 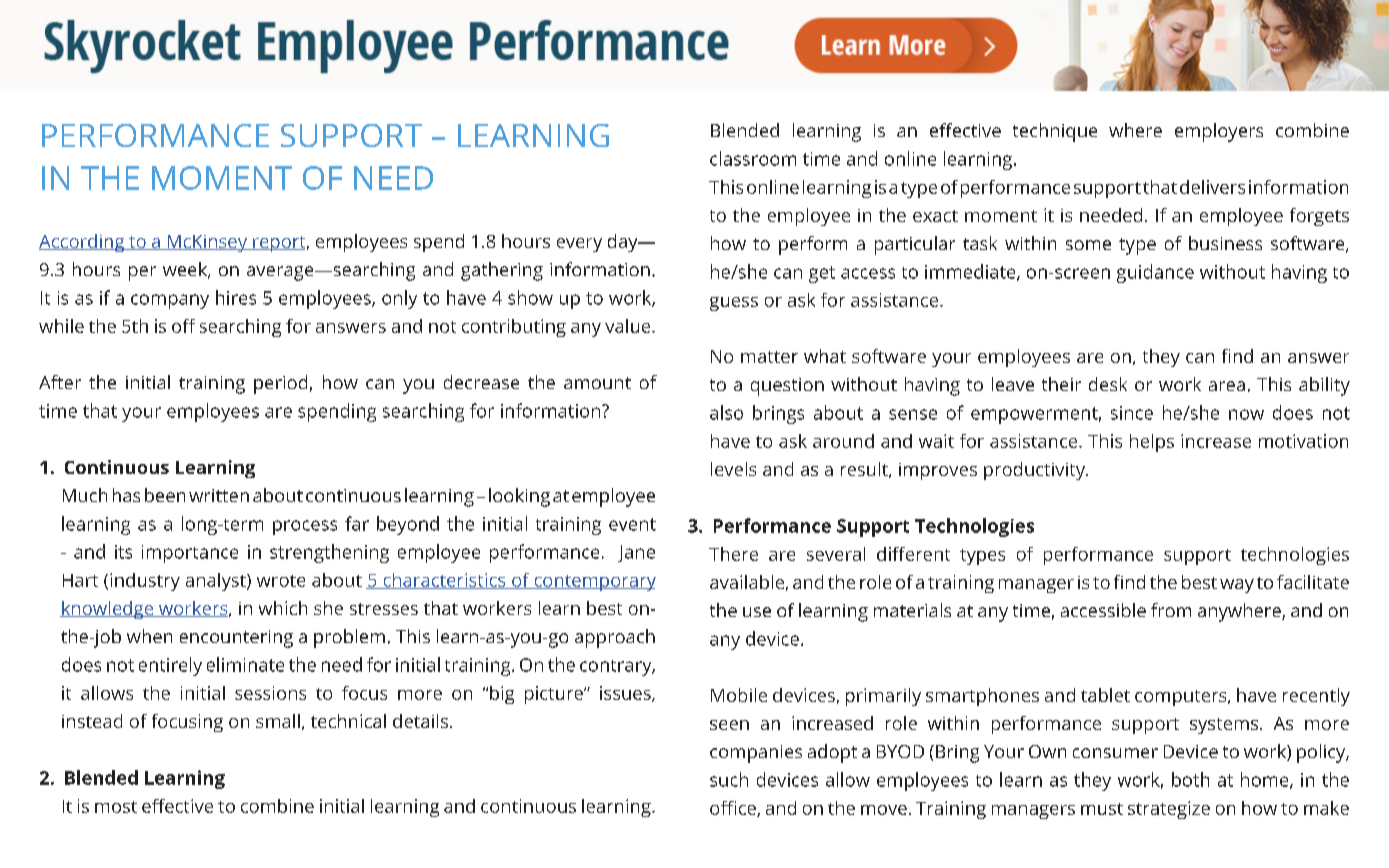 I want to click on classroom, so click(x=753, y=158).
